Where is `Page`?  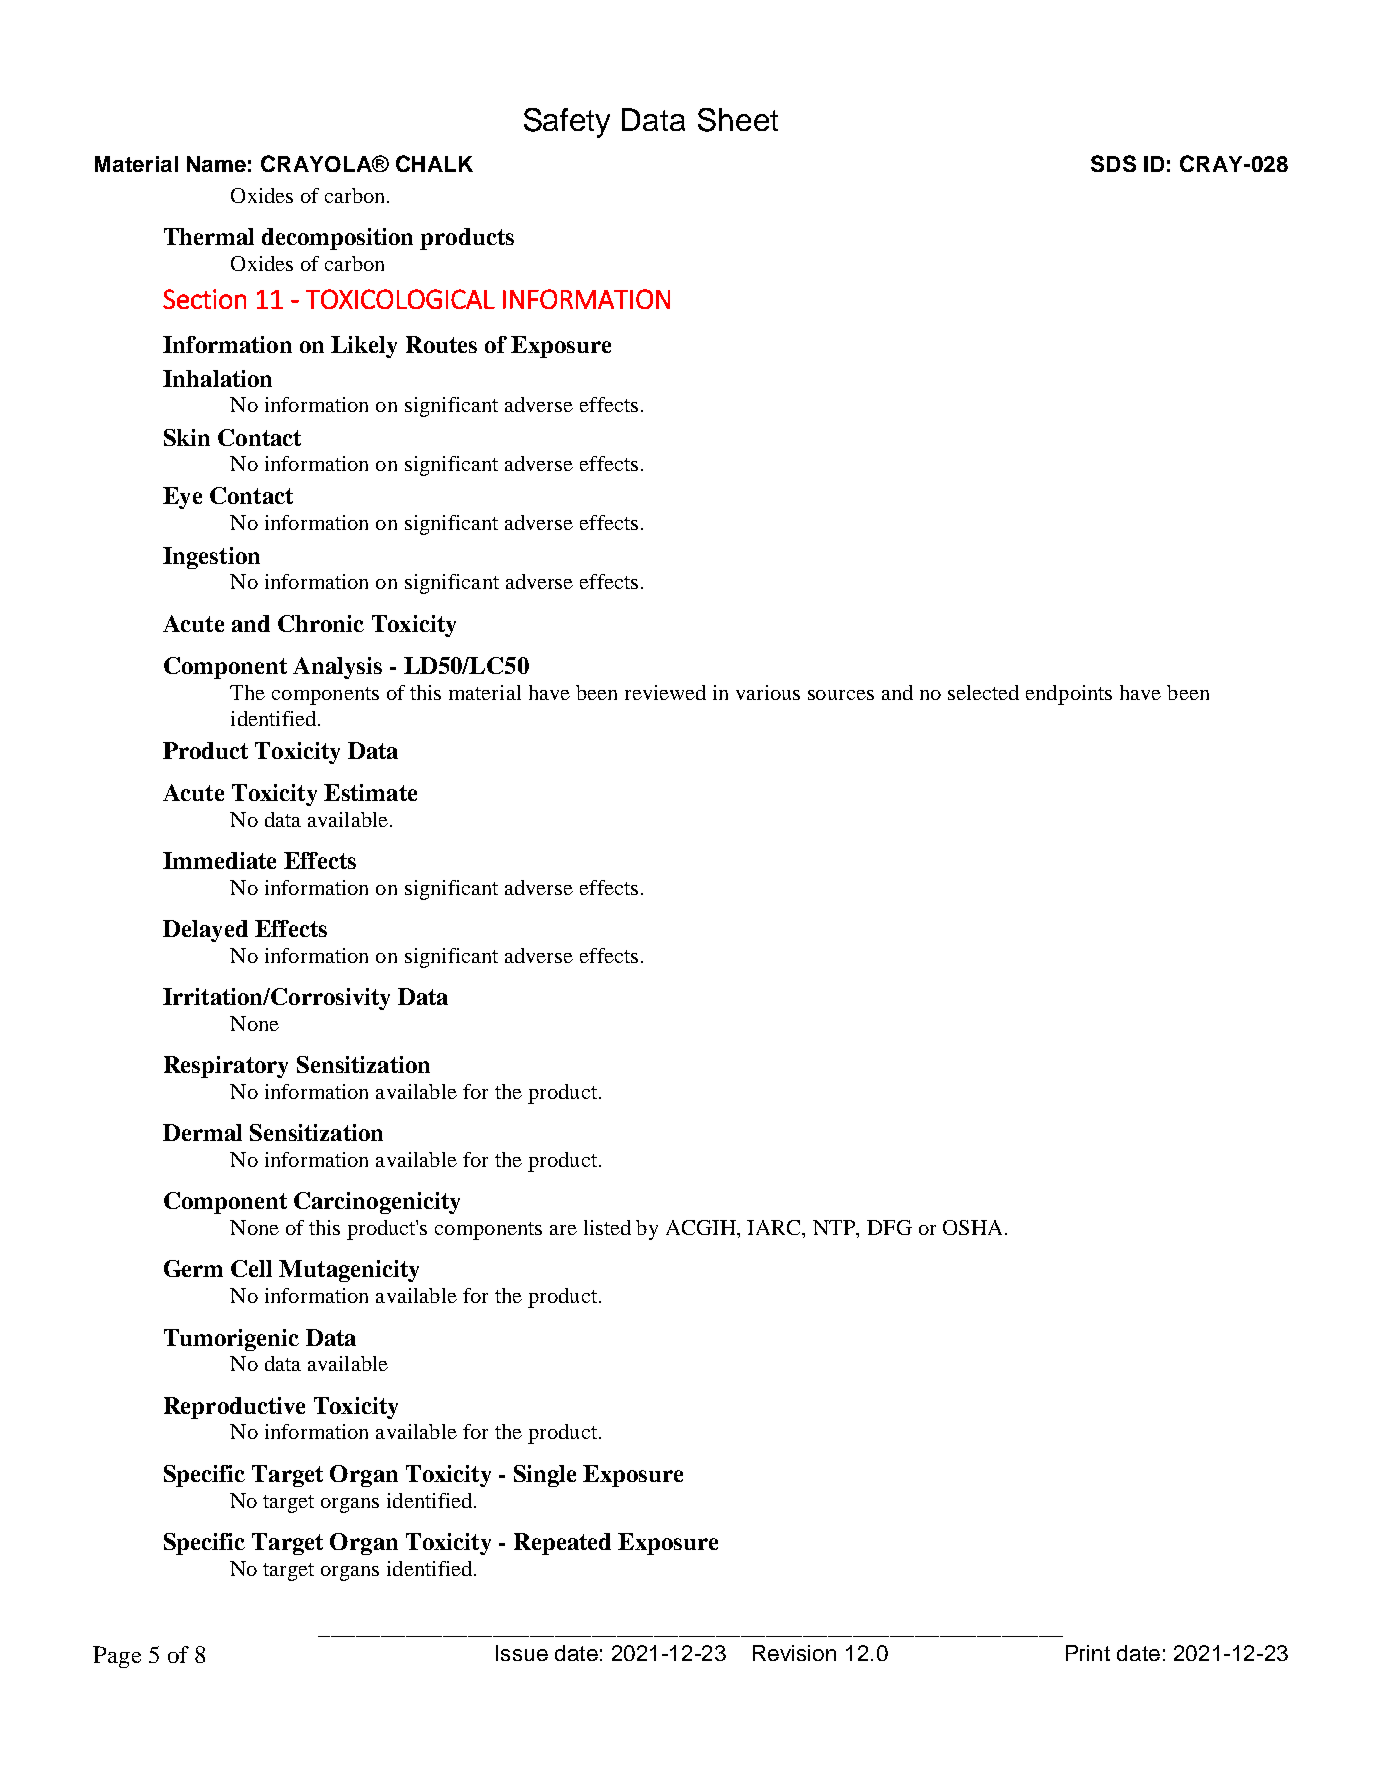
Page is located at coordinates (117, 1657).
